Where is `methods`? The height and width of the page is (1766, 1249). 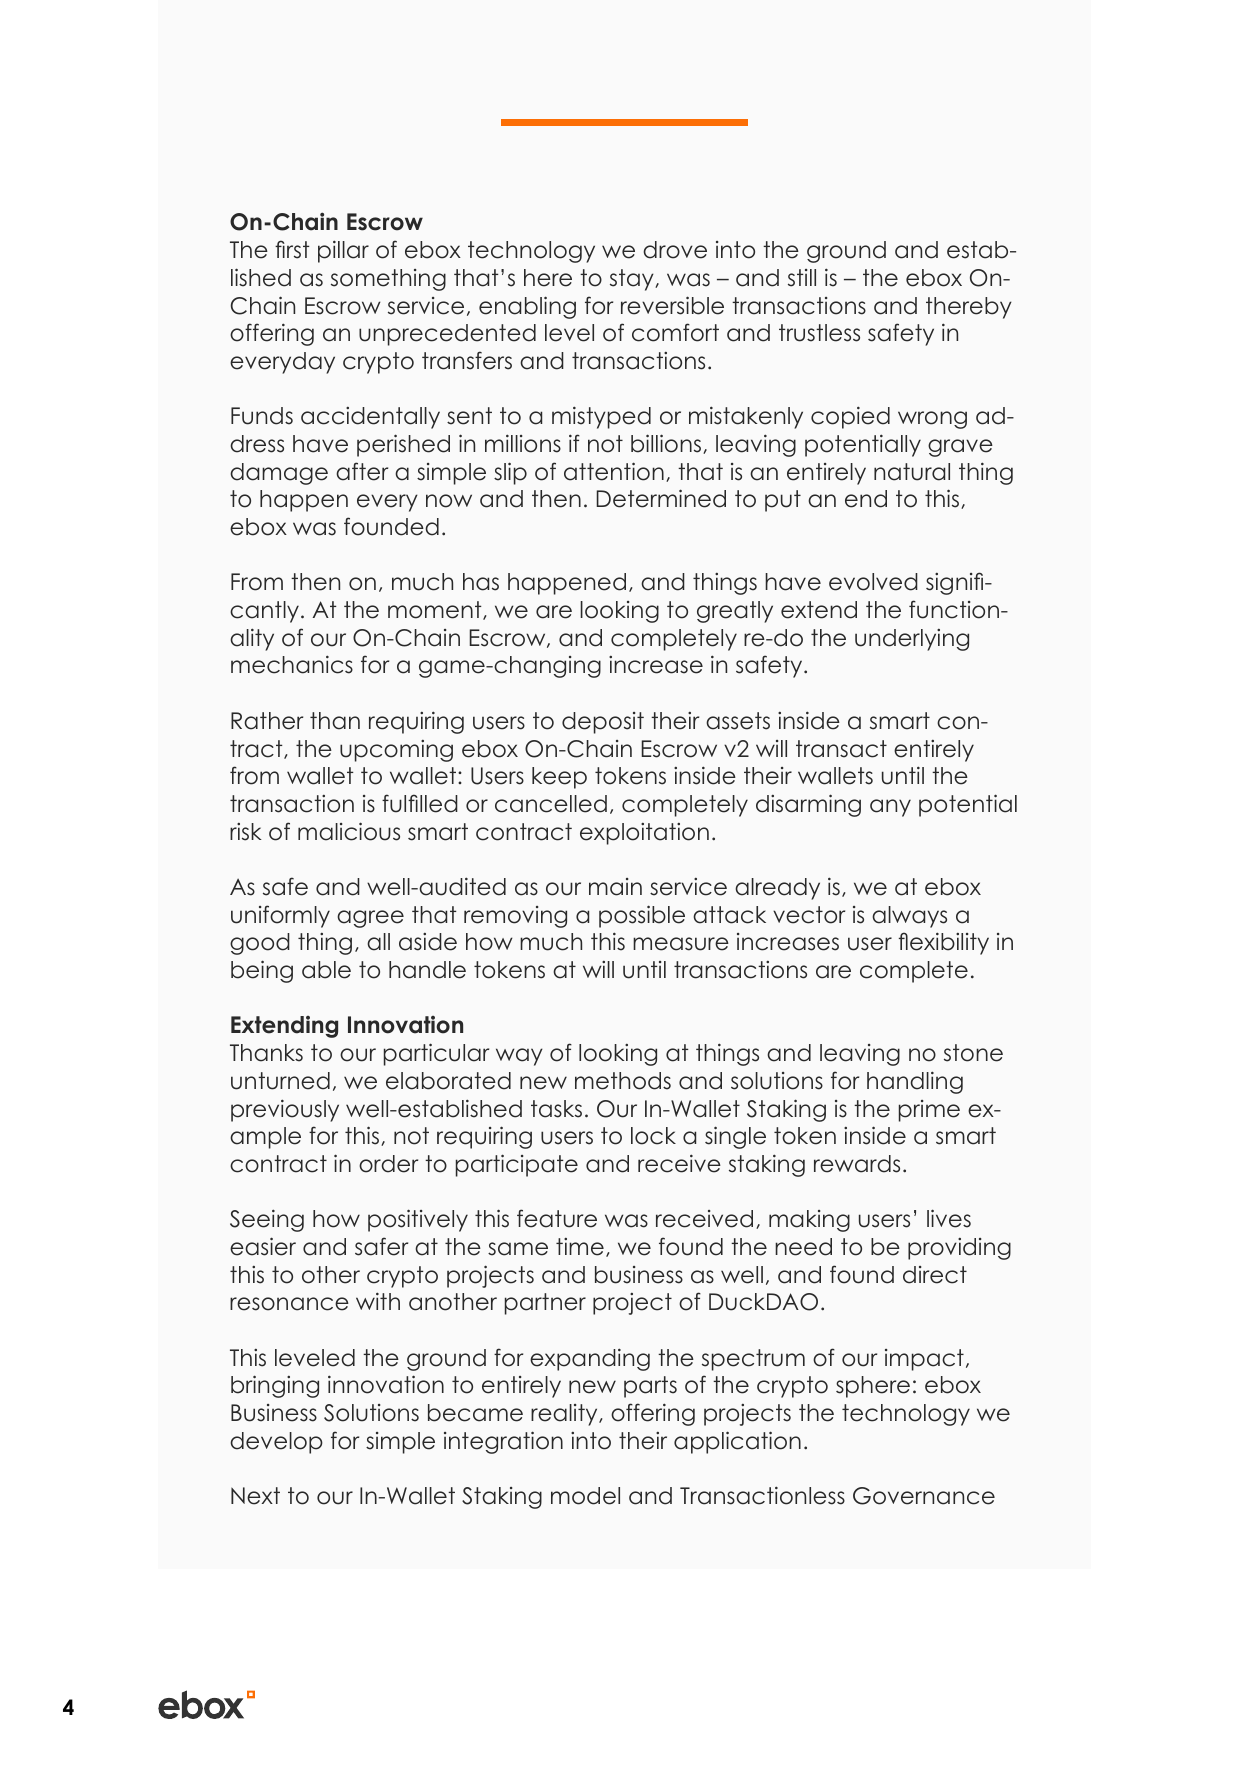 methods is located at coordinates (623, 1081).
